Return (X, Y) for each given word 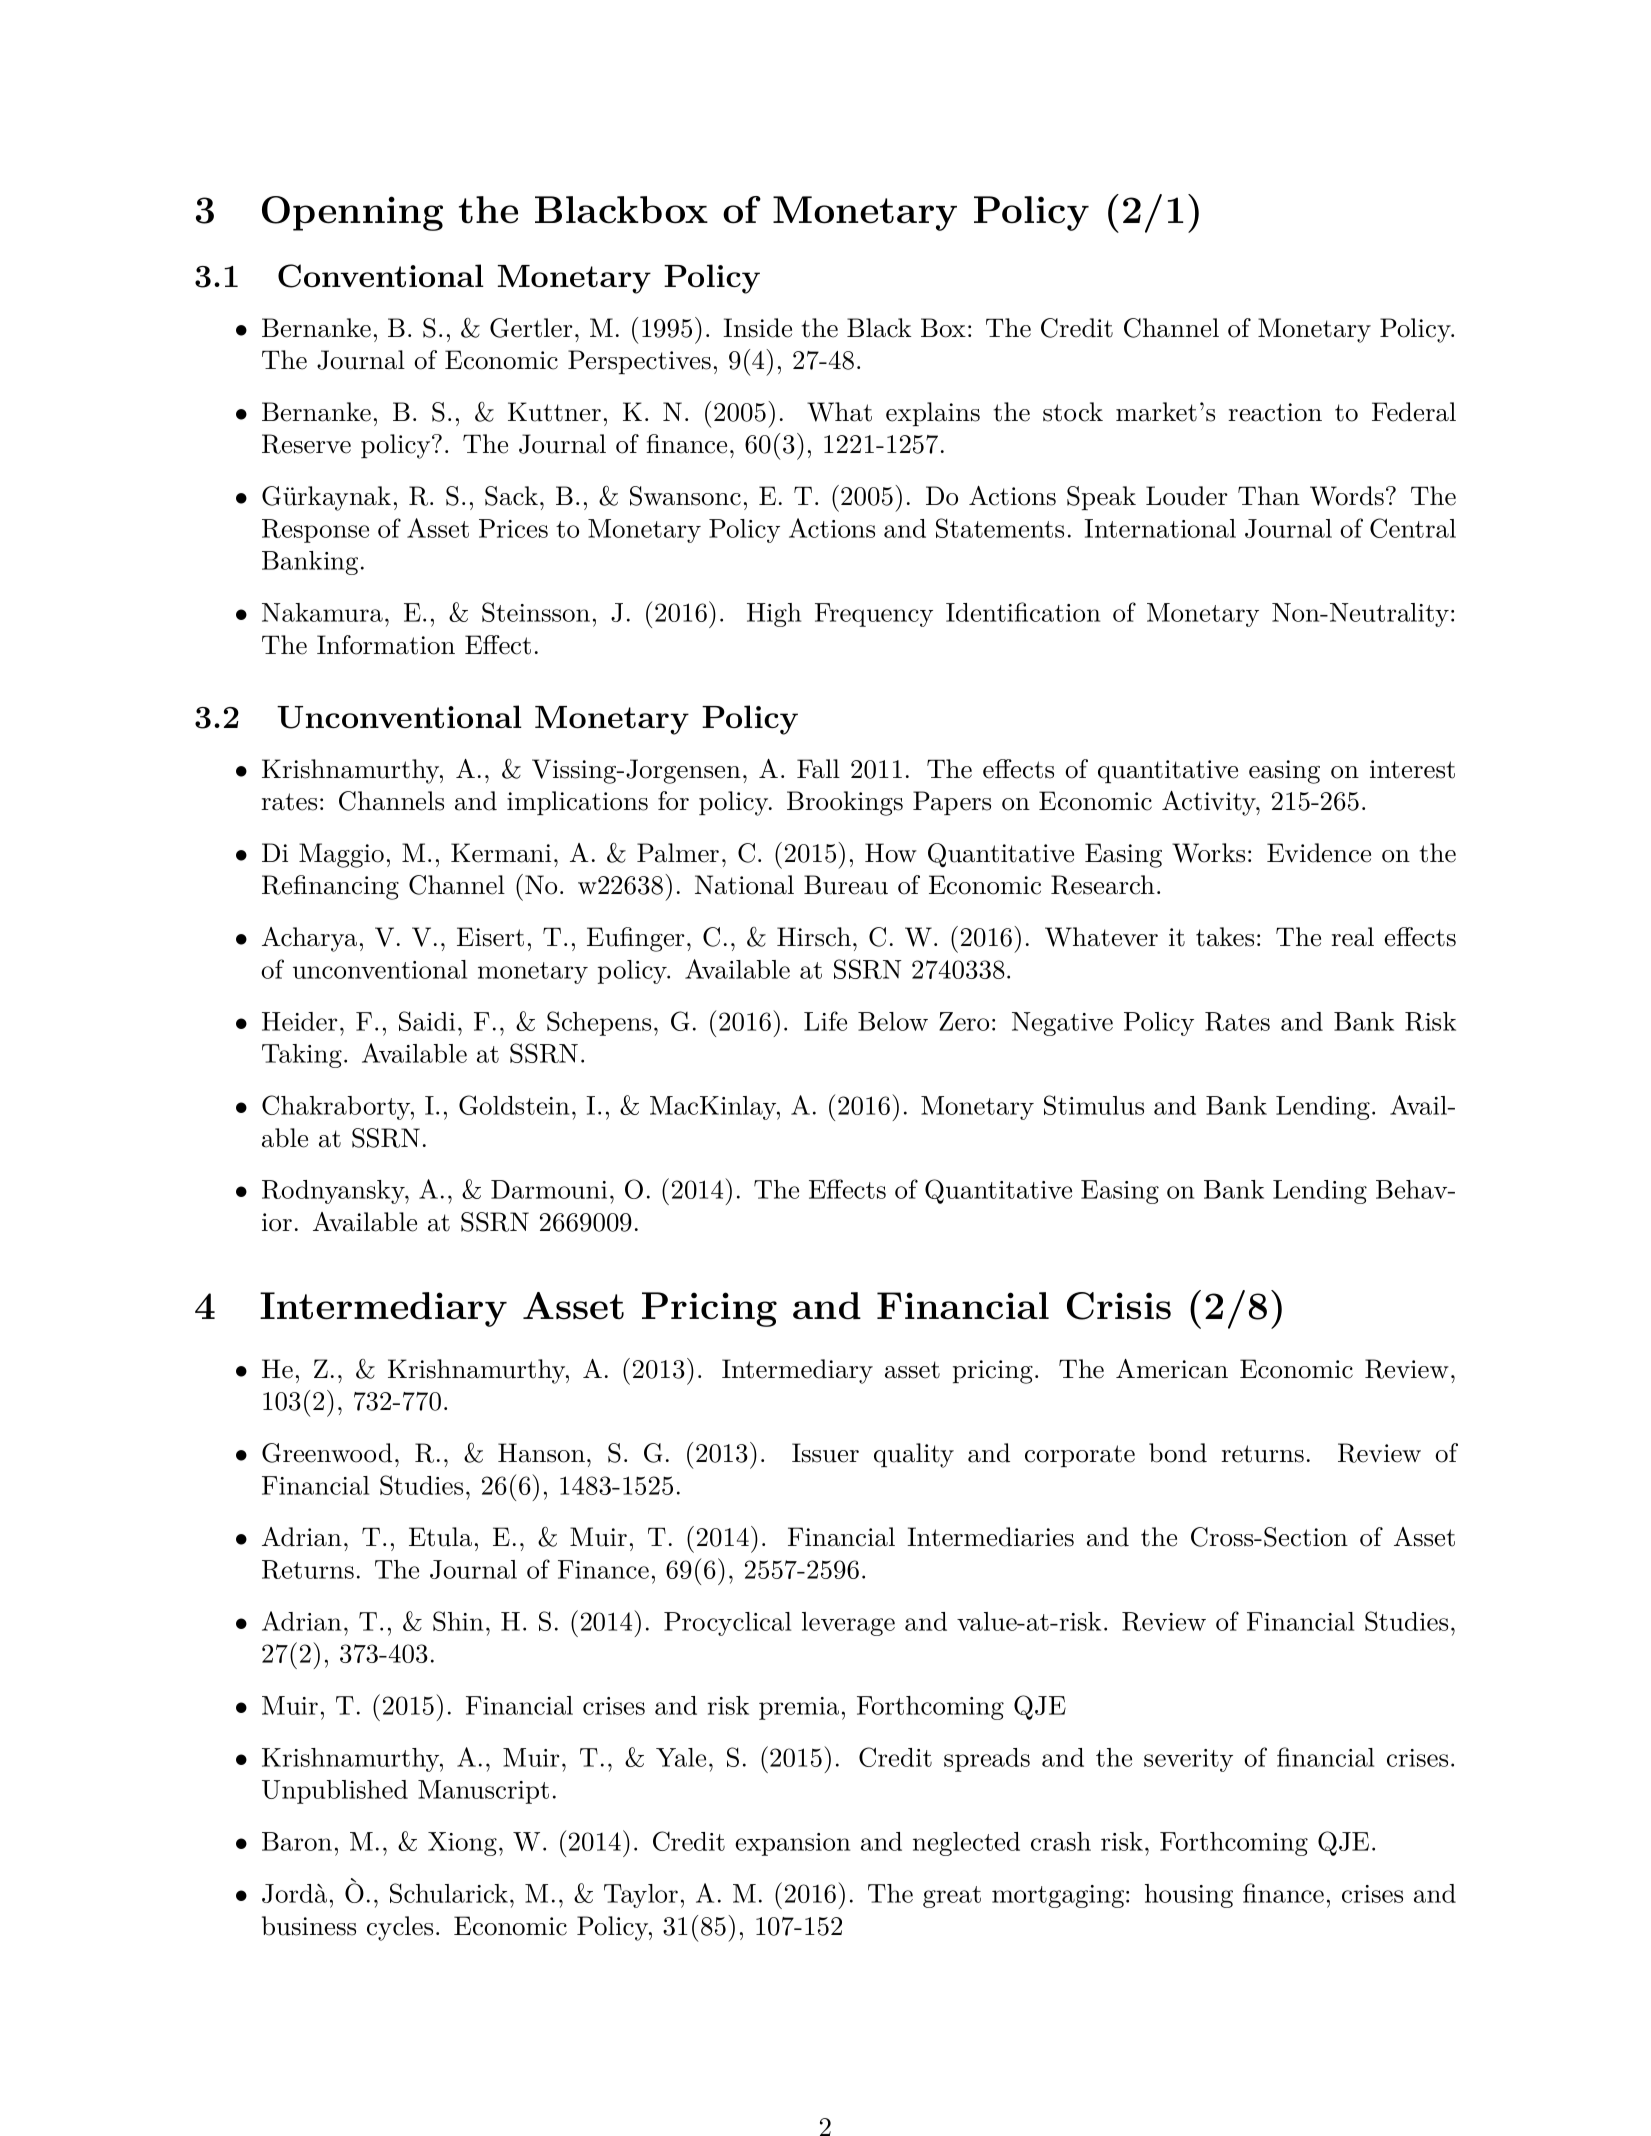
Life (825, 1021)
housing (1189, 1896)
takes (1225, 937)
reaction (1275, 412)
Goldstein (514, 1105)
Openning (352, 213)
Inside (757, 328)
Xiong (462, 1844)
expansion (792, 1844)
